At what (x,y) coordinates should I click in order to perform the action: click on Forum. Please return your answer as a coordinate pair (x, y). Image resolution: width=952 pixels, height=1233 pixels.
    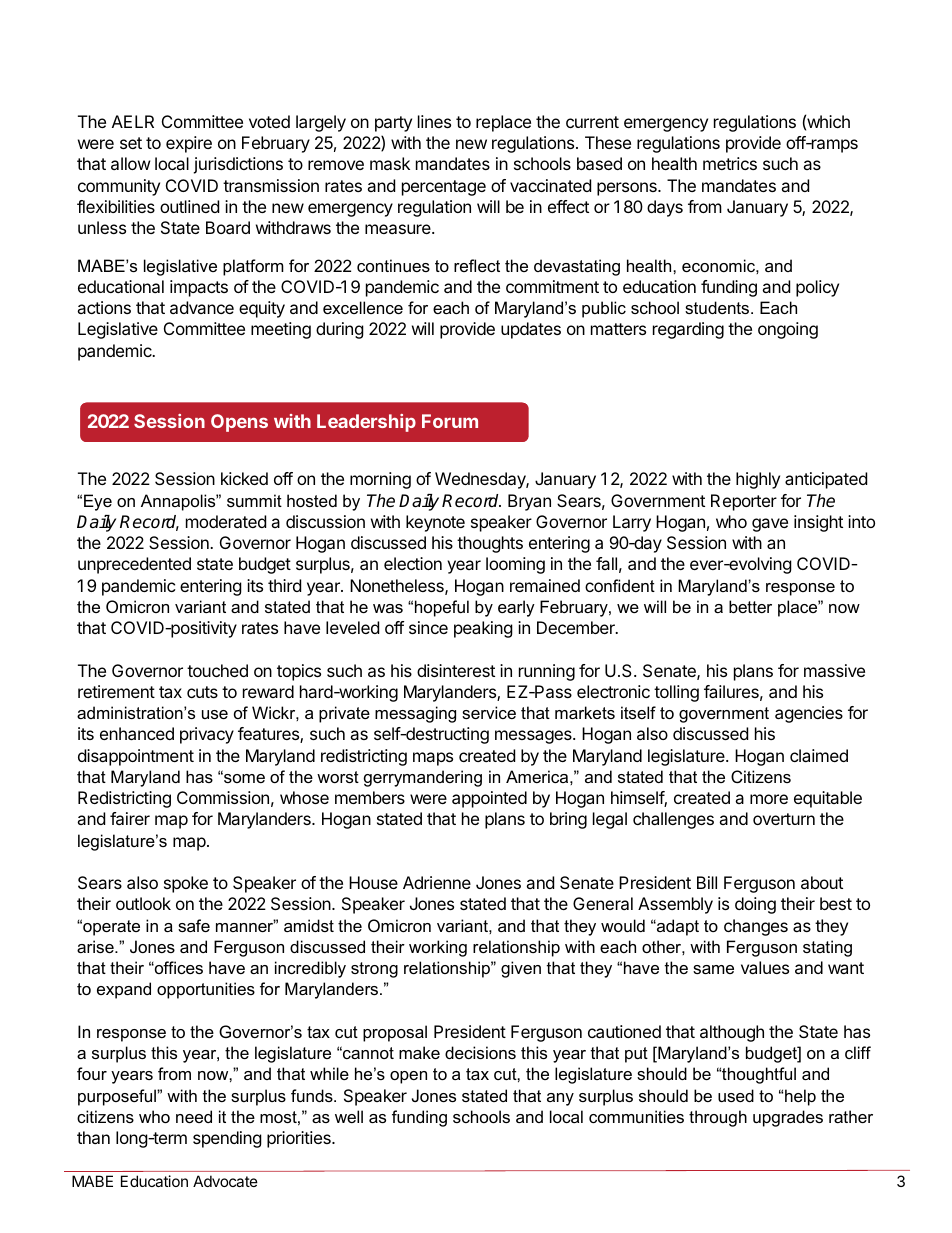
    Looking at the image, I should click on (450, 421).
